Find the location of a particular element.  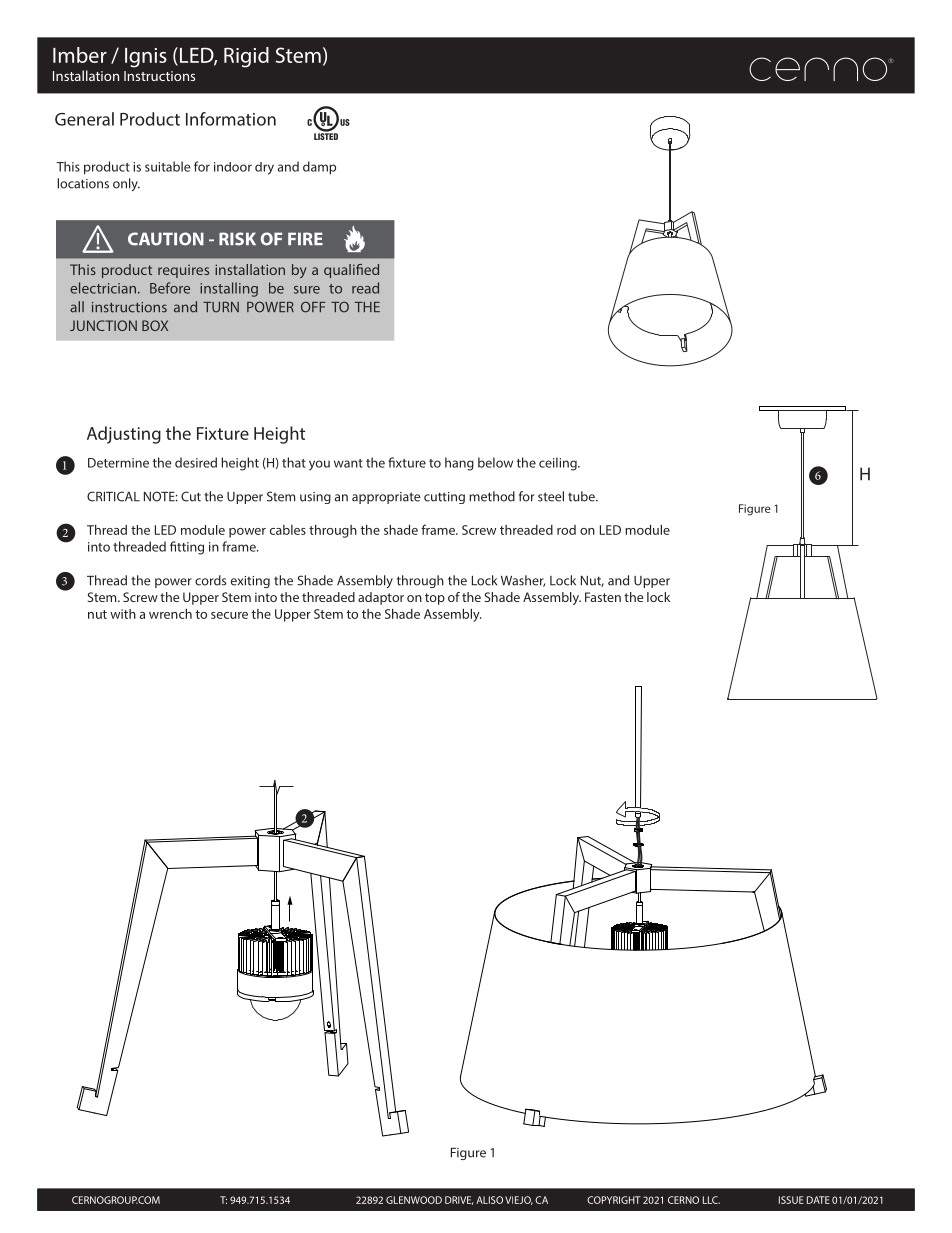

Ignis is located at coordinates (146, 58).
